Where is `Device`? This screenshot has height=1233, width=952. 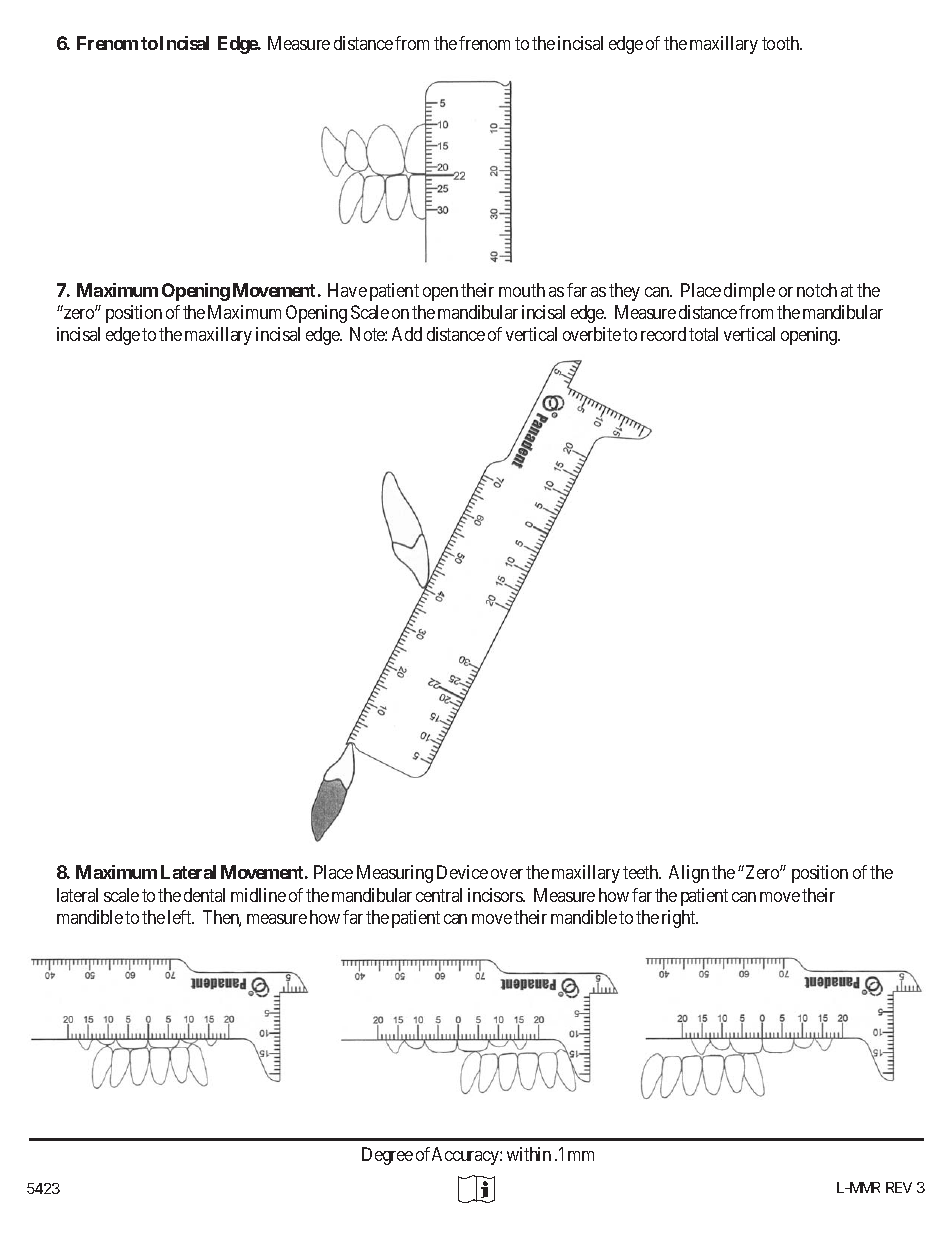 Device is located at coordinates (462, 872).
